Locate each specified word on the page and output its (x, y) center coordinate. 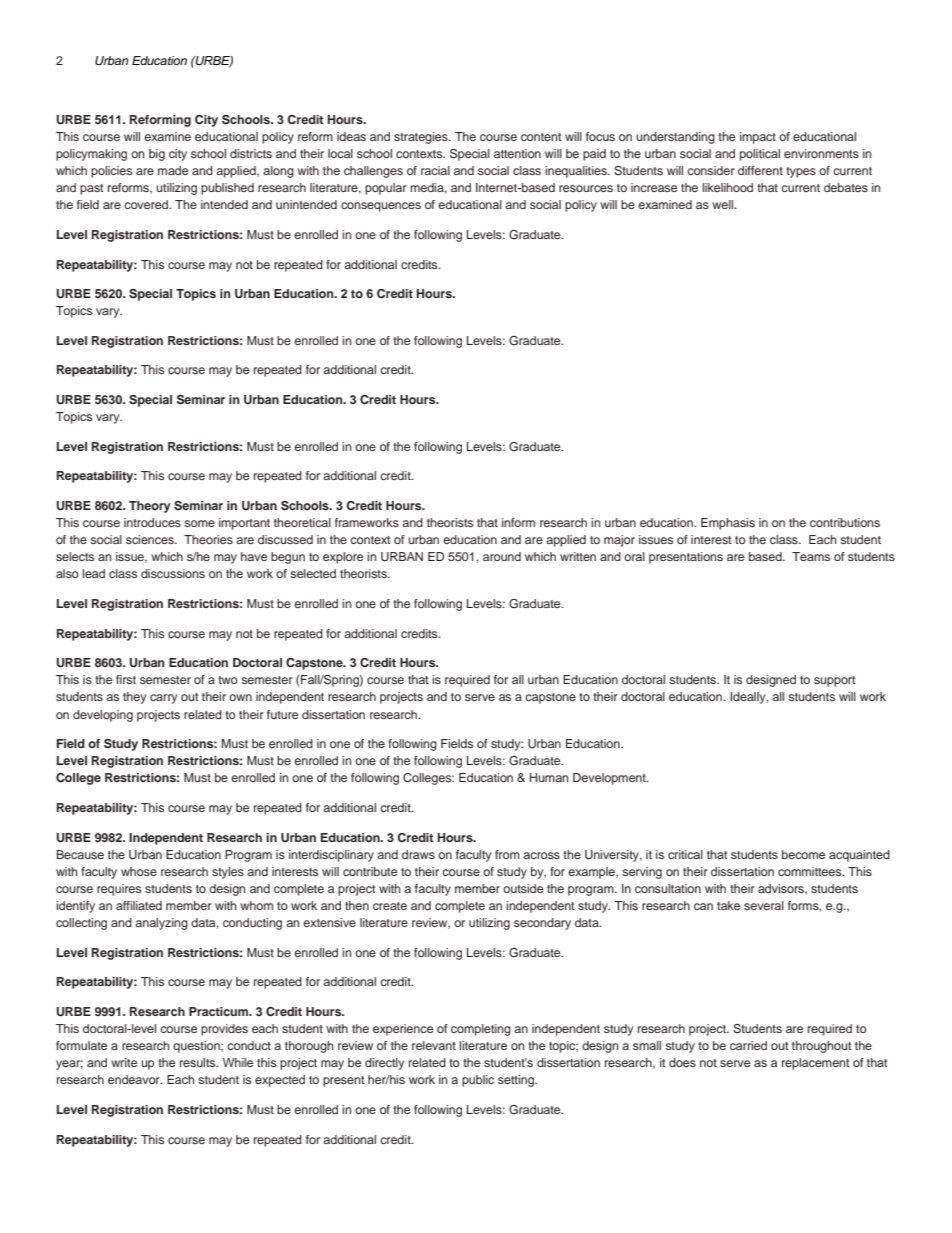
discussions (173, 573)
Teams (811, 556)
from (507, 854)
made (173, 170)
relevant (434, 1045)
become (803, 854)
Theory (149, 507)
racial (435, 170)
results (199, 1062)
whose (139, 871)
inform (518, 522)
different (760, 170)
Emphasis (728, 524)
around (502, 556)
